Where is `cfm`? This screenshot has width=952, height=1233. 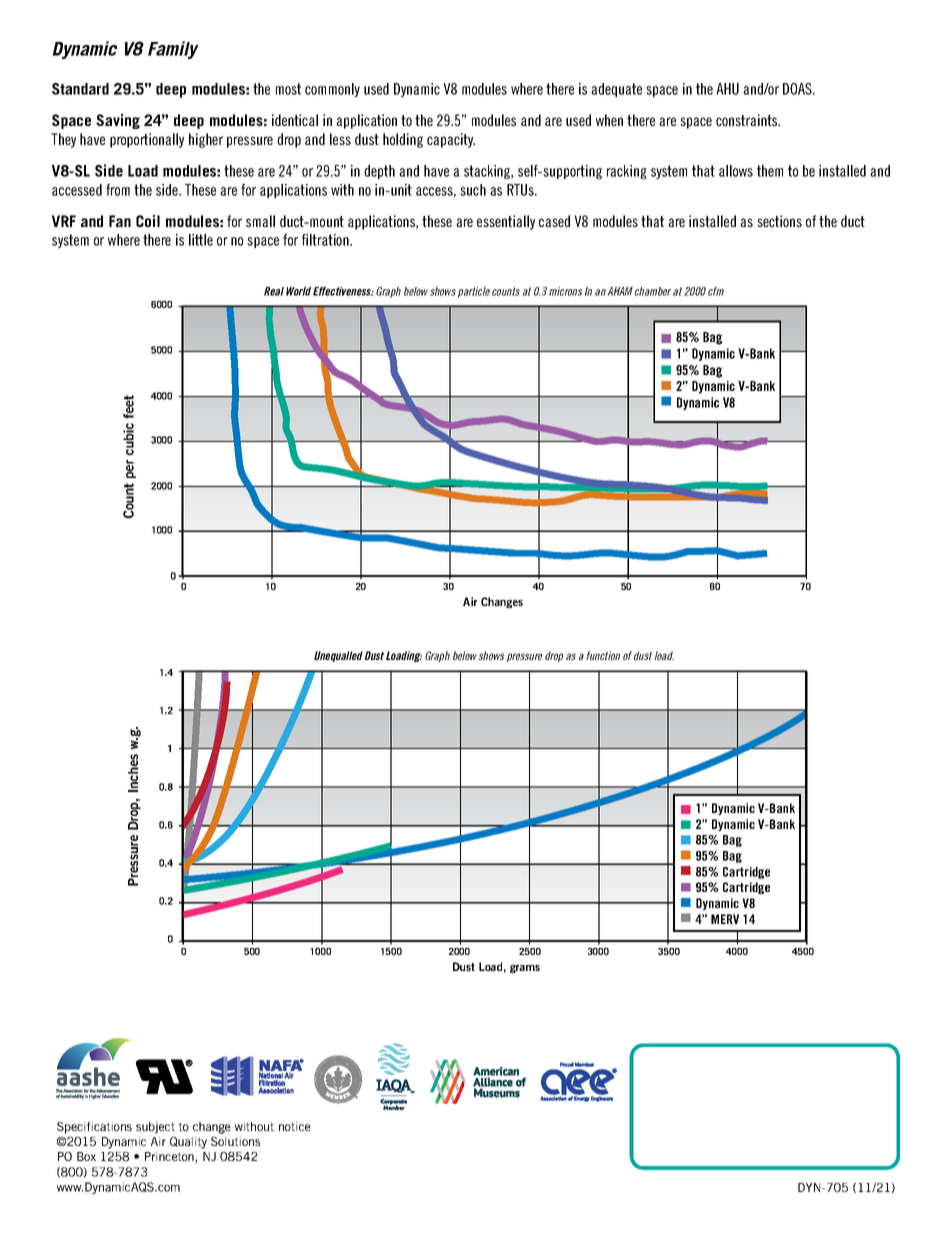
cfm is located at coordinates (716, 291).
